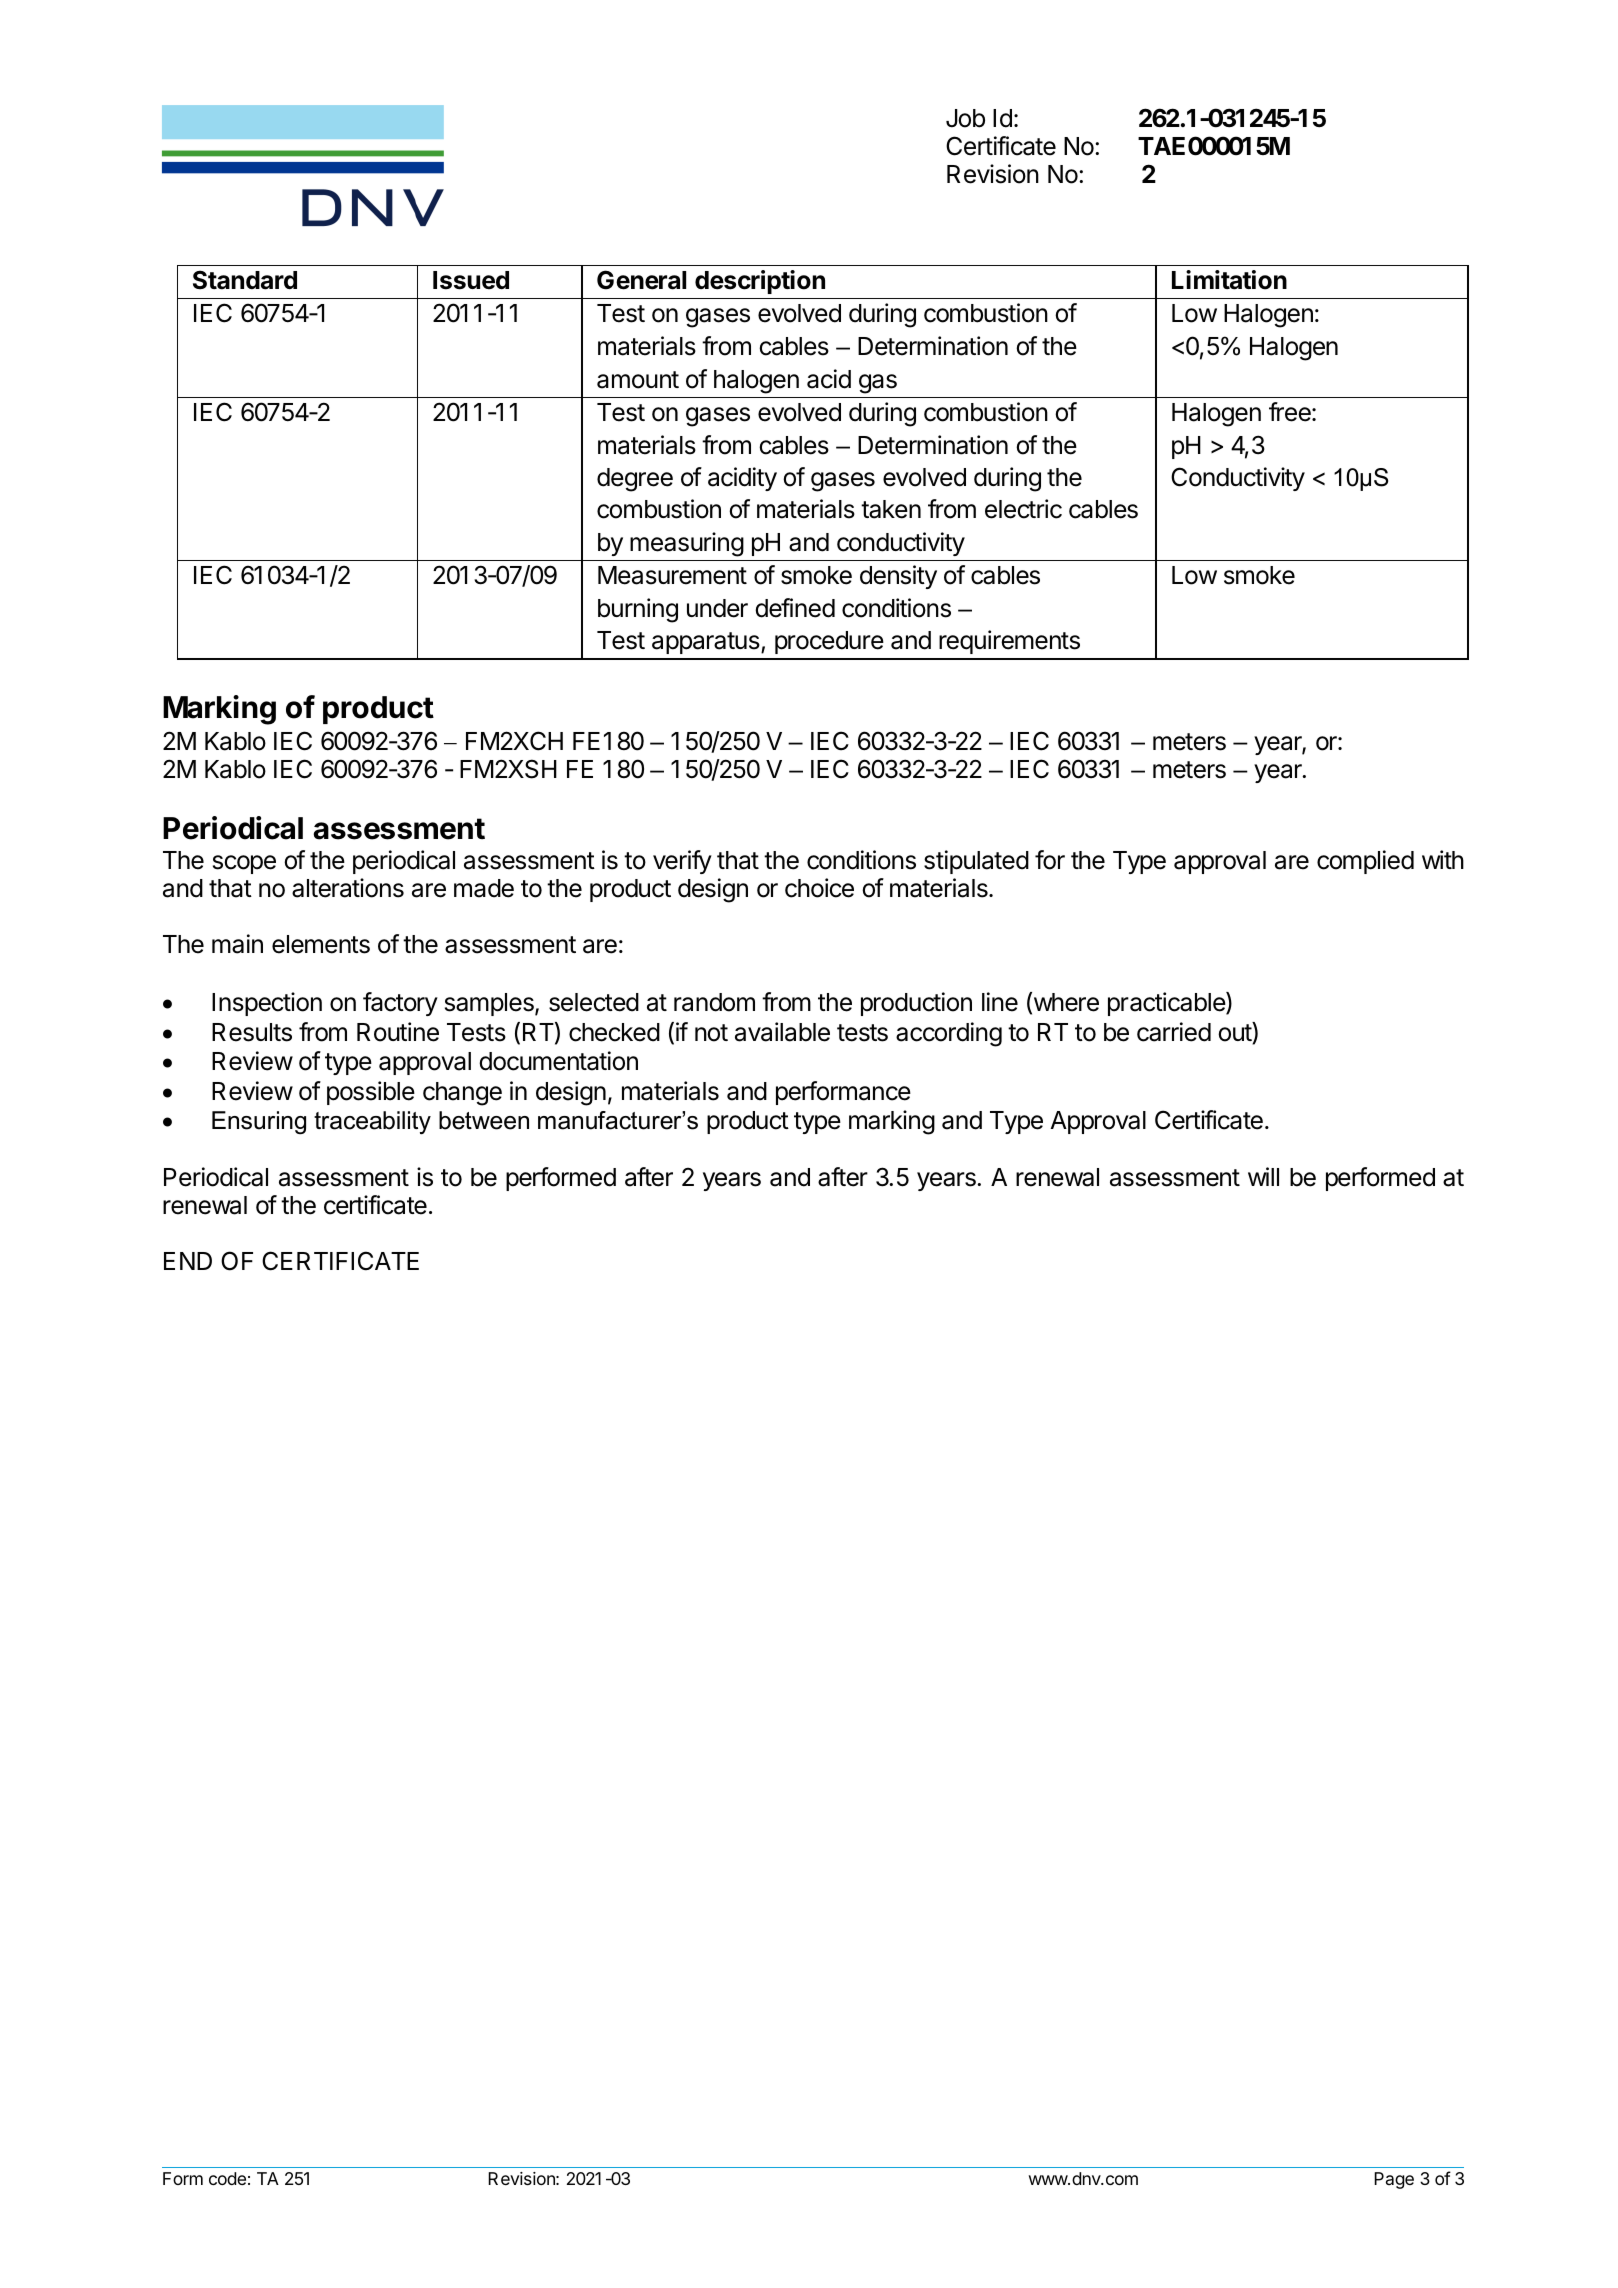  I want to click on Page, so click(1394, 2180).
